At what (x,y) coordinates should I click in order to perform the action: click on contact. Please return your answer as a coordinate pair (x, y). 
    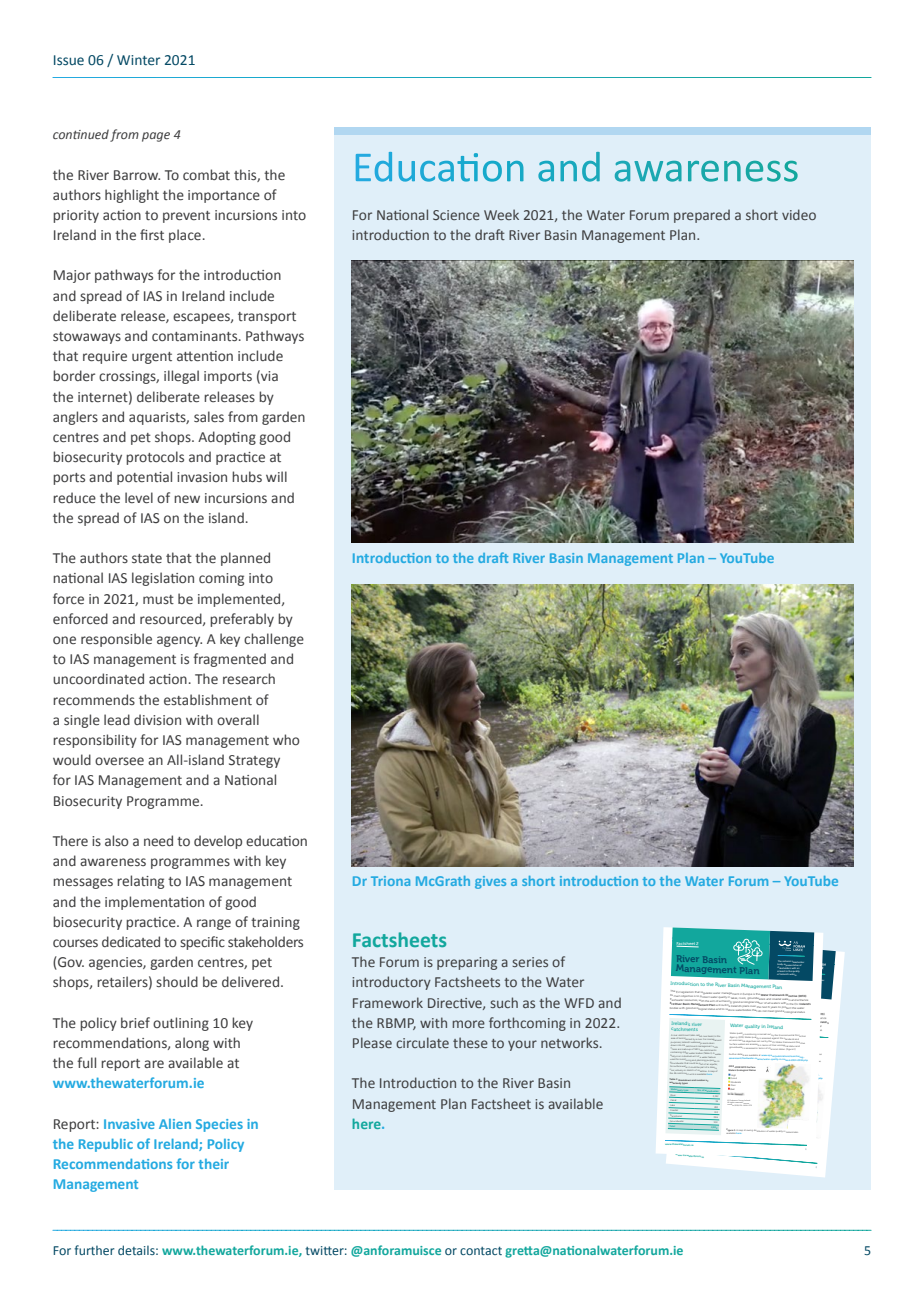
    Looking at the image, I should click on (481, 1251).
